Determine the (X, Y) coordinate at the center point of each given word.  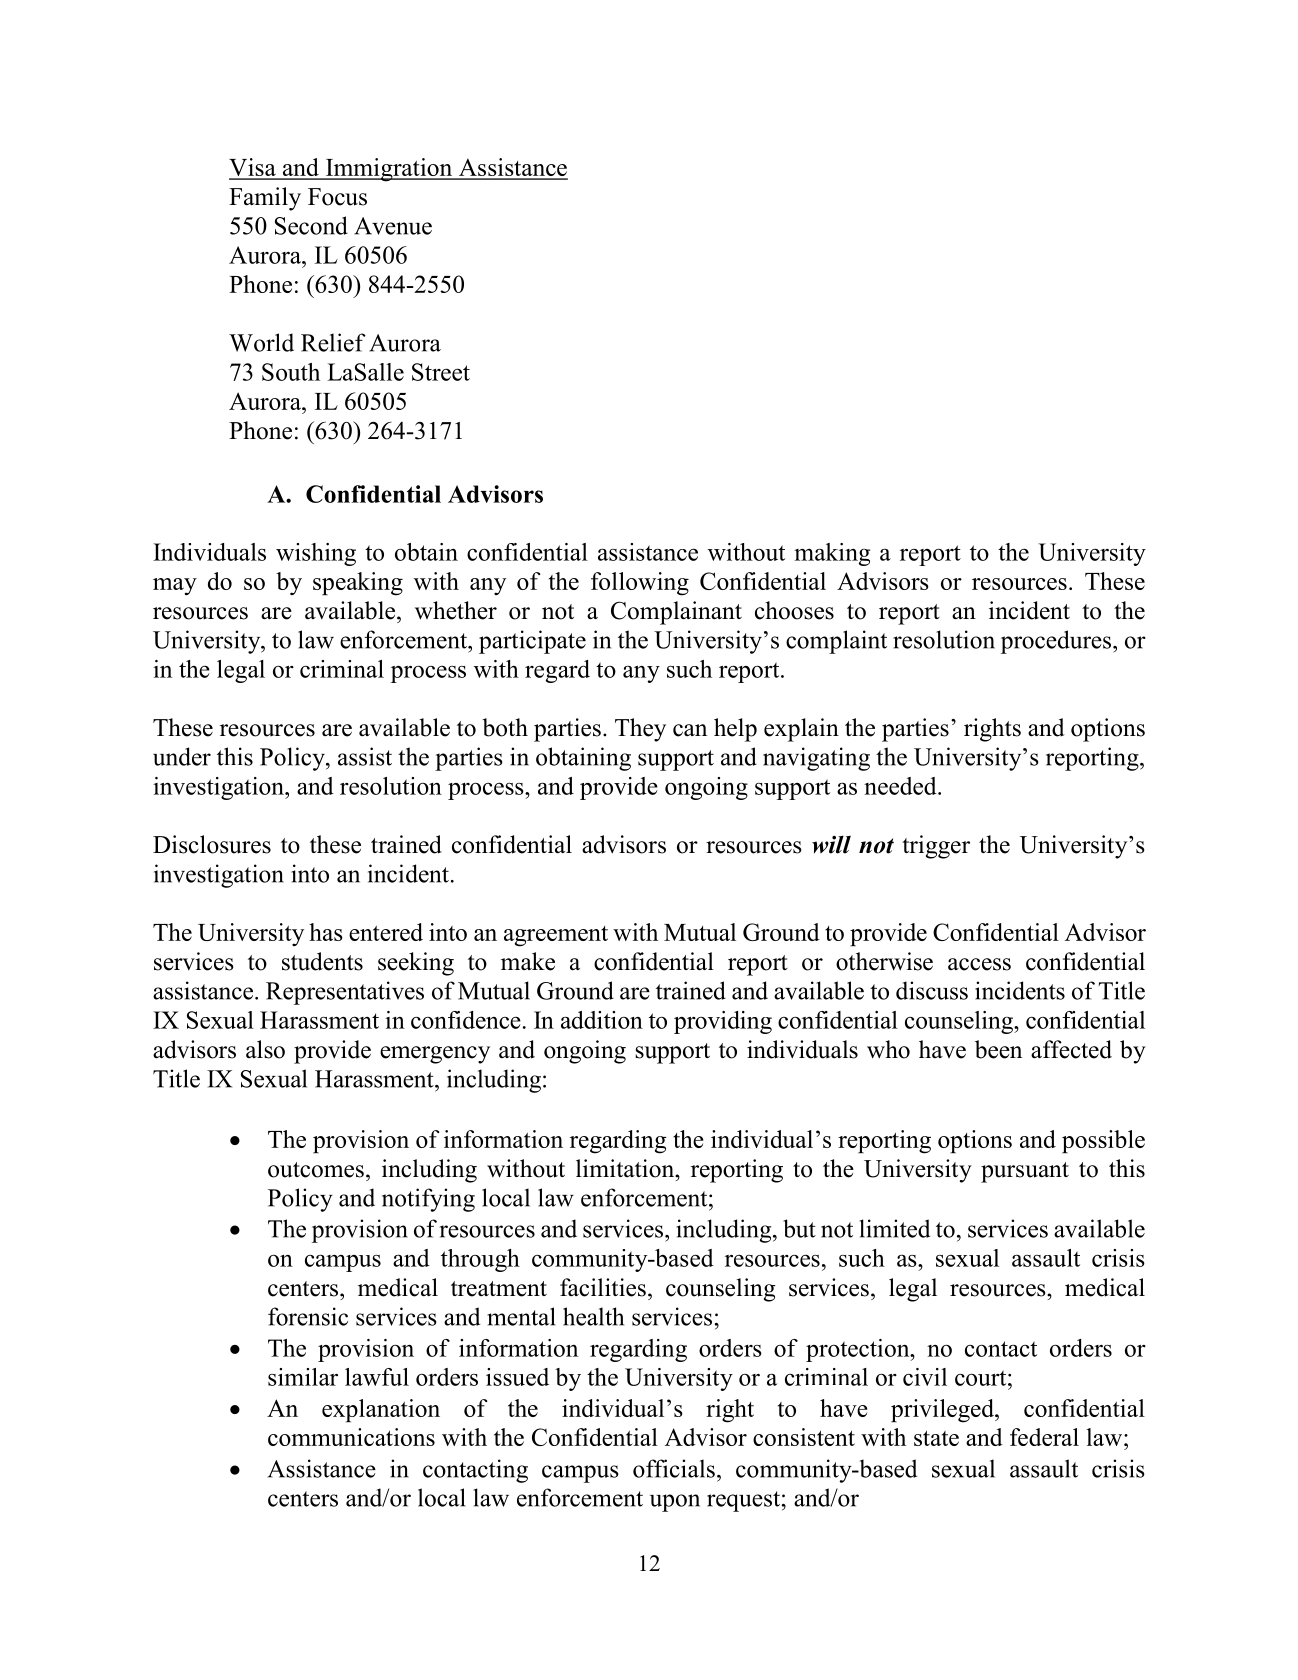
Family (265, 199)
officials (674, 1468)
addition (602, 1020)
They (640, 730)
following (640, 584)
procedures (1057, 642)
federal (1044, 1437)
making (832, 554)
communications (351, 1437)
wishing (316, 554)
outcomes (316, 1170)
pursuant (1025, 1172)
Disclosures (212, 844)
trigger (936, 847)
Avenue (393, 226)
